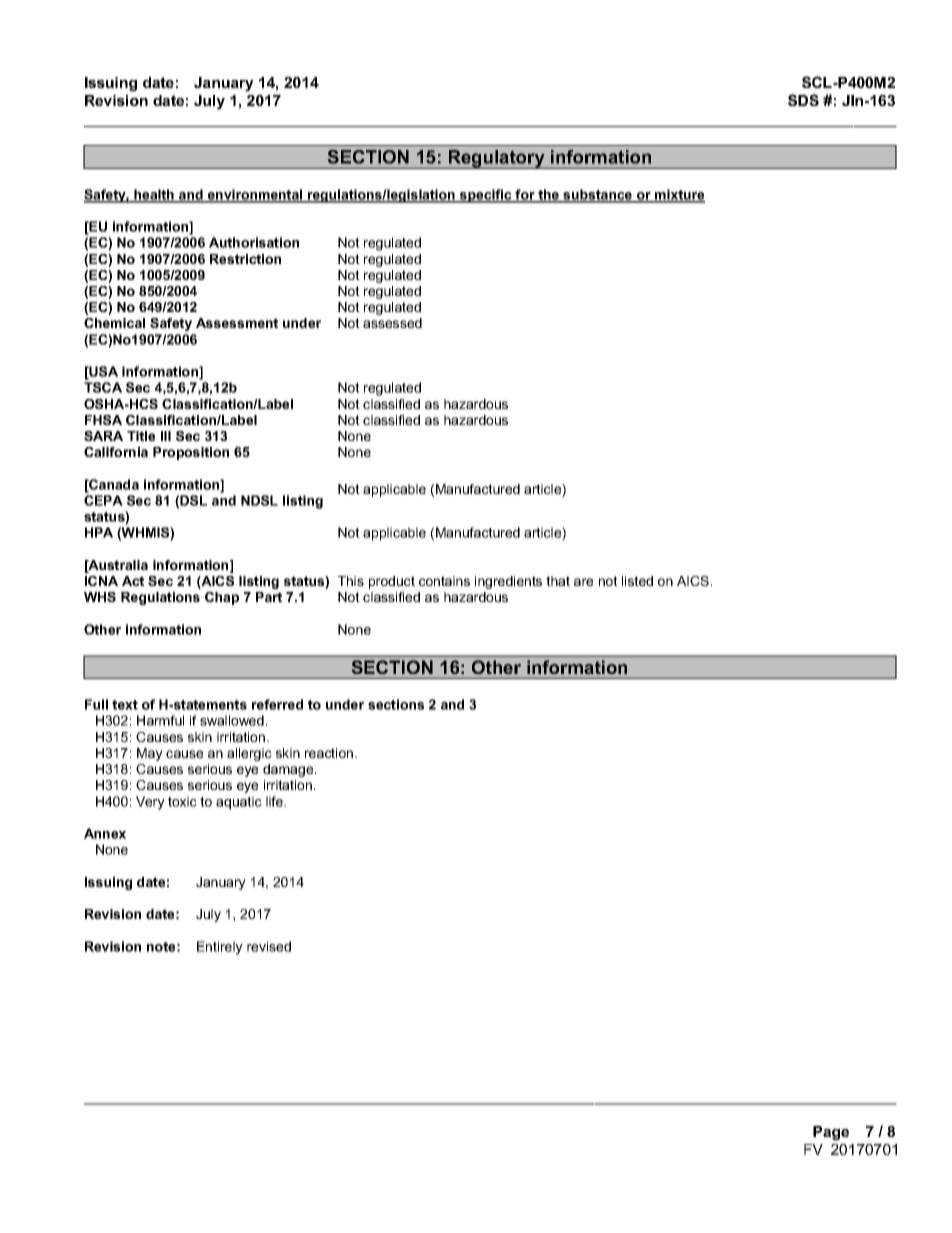 This page has height=1233, width=952. What do you see at coordinates (803, 100) in the page?
I see `SDS` at bounding box center [803, 100].
